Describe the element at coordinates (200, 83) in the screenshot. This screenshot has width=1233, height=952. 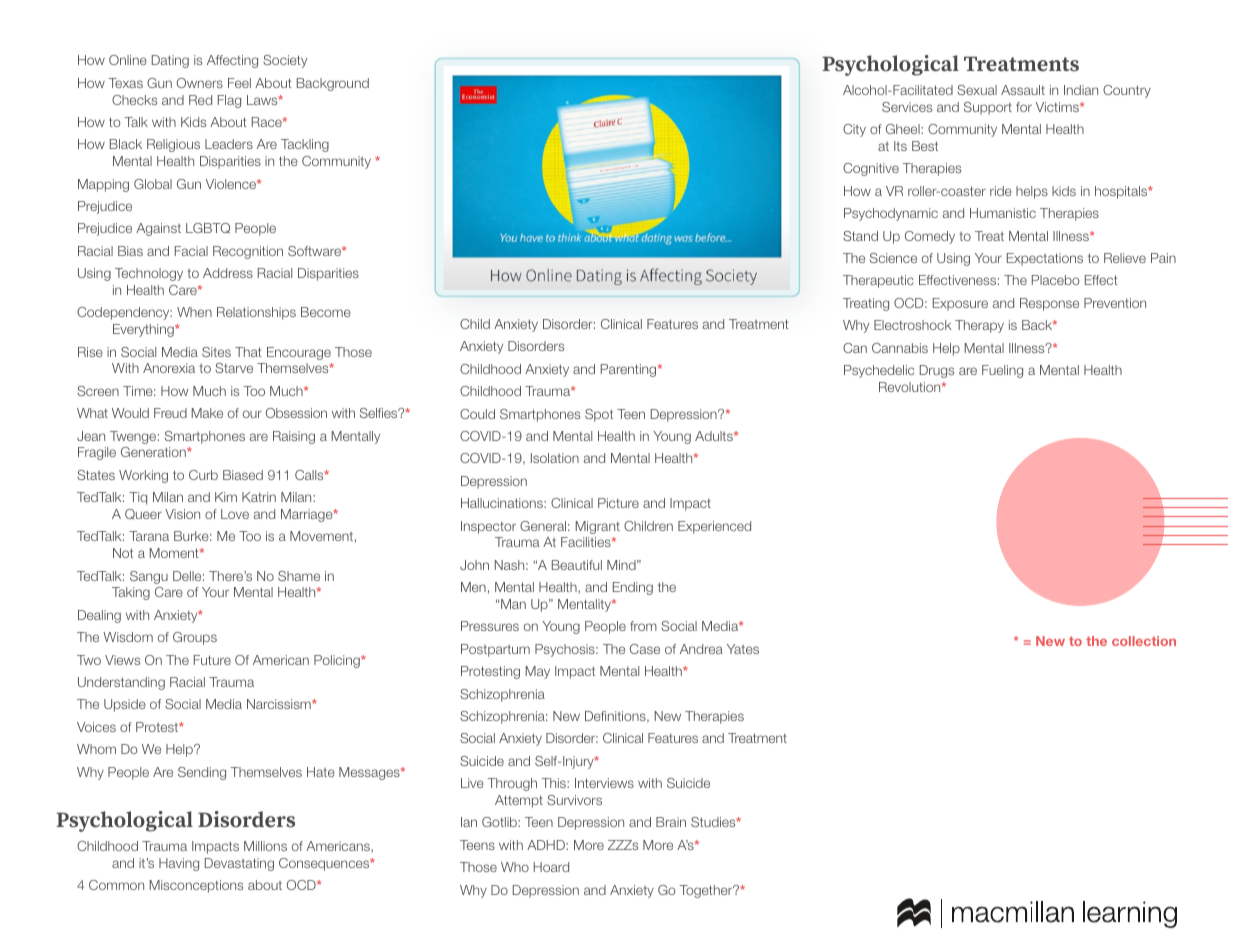
I see `Owners` at that location.
